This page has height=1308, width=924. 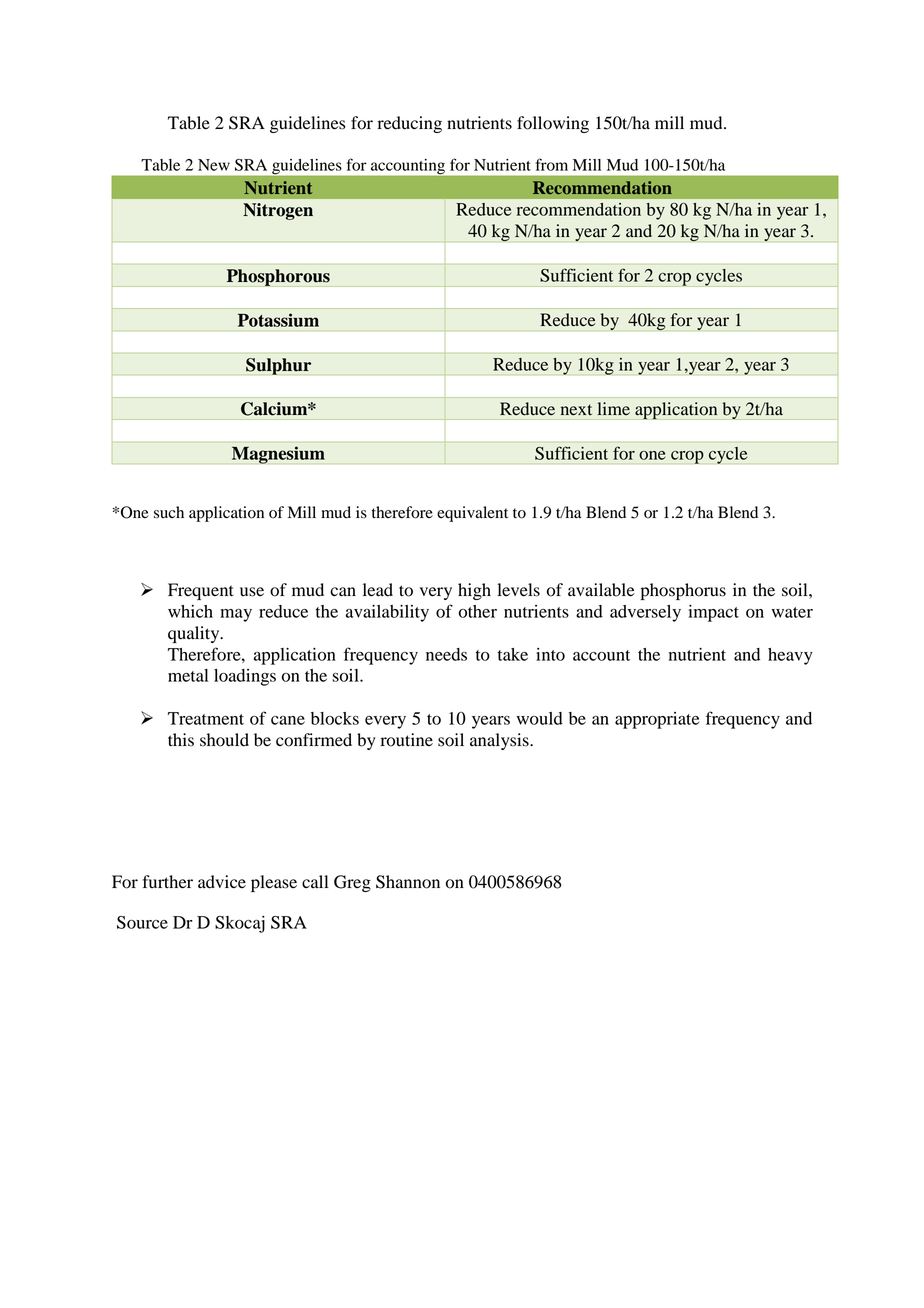 I want to click on analysis, so click(x=500, y=741).
